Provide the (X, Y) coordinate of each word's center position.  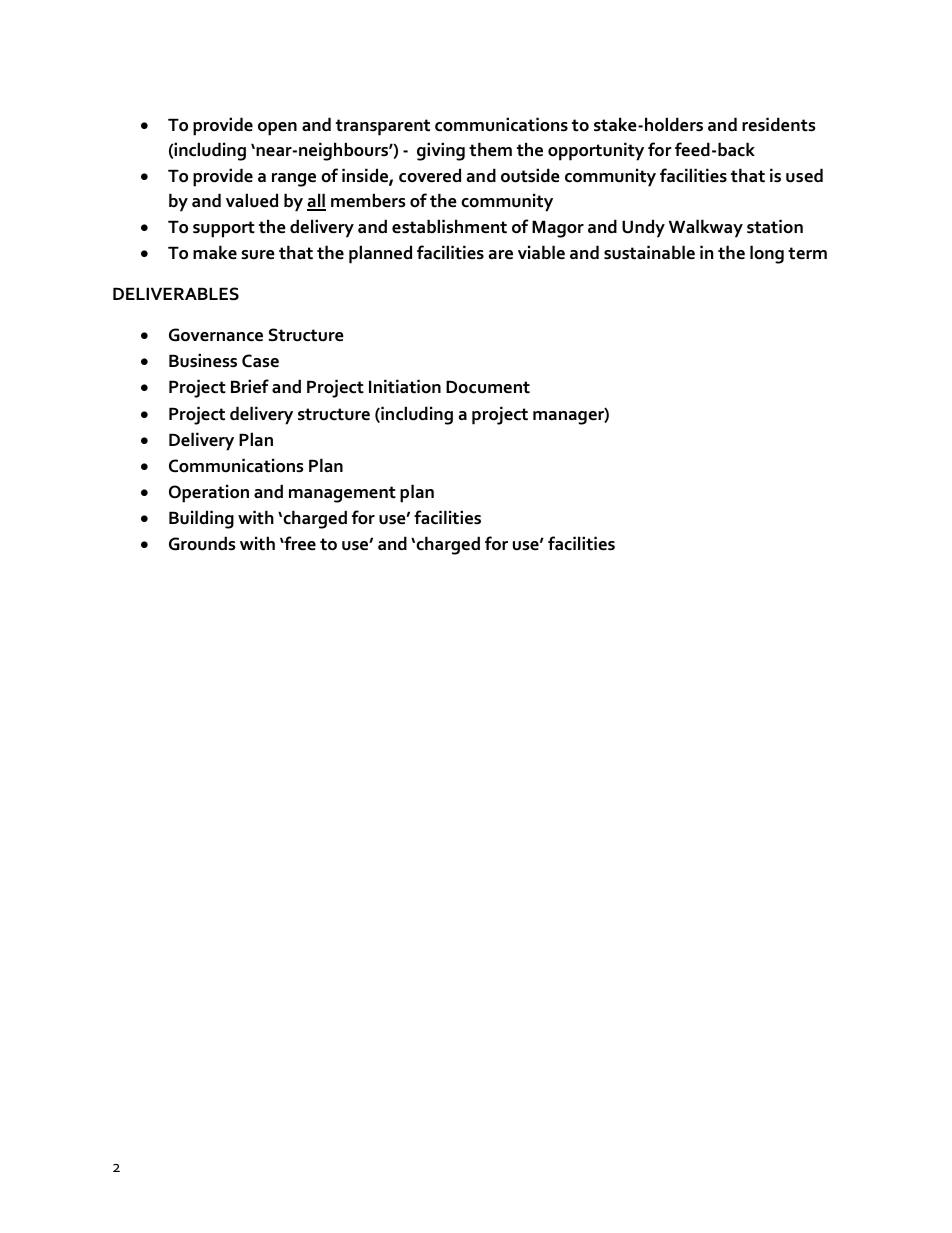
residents (779, 124)
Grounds (202, 543)
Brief (250, 386)
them (490, 149)
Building (201, 519)
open (277, 129)
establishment (449, 226)
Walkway (706, 228)
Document (488, 387)
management (342, 494)
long (767, 254)
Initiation (405, 386)
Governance (216, 335)
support (224, 229)
